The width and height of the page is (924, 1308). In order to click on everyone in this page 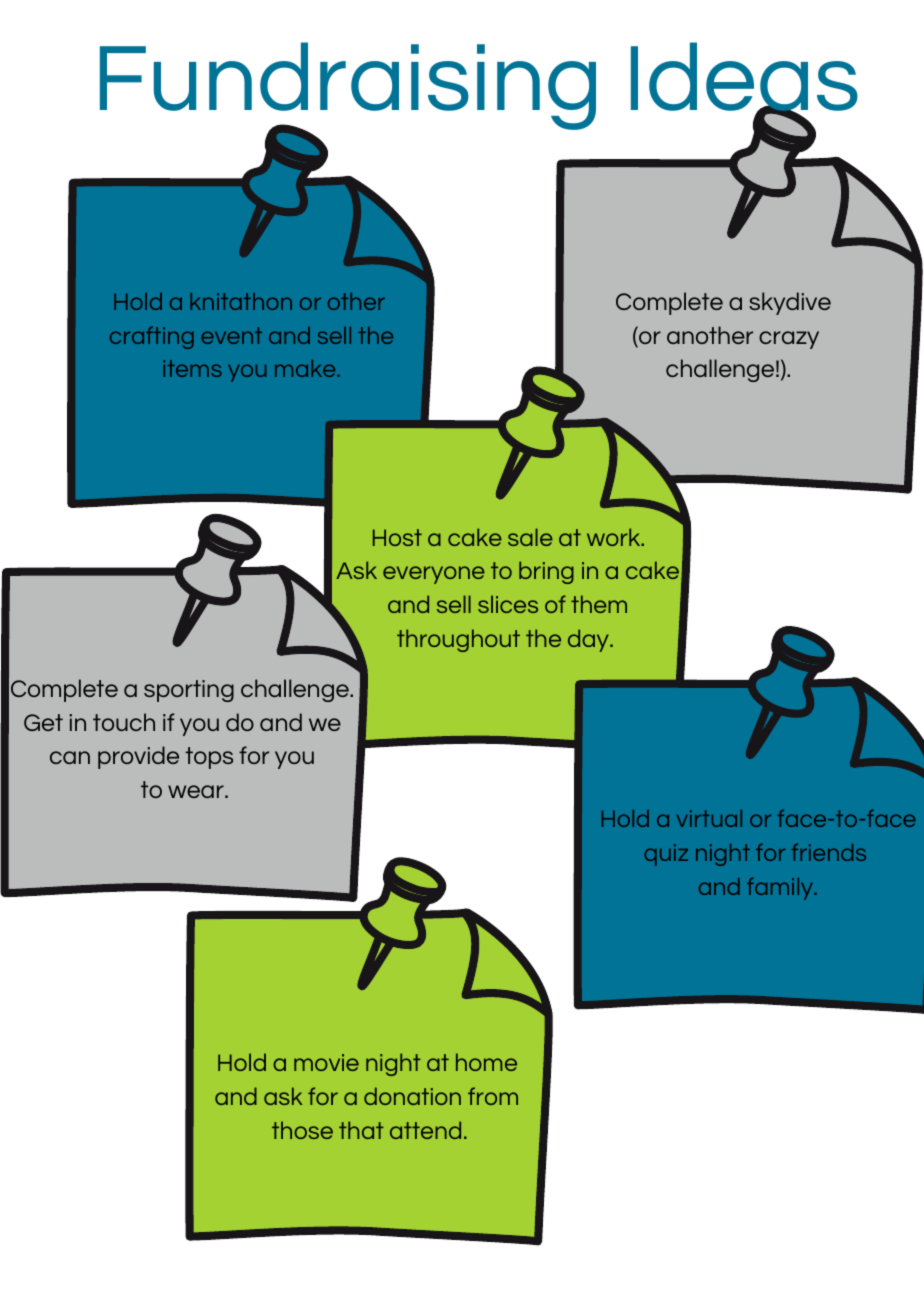, I will do `click(434, 575)`.
